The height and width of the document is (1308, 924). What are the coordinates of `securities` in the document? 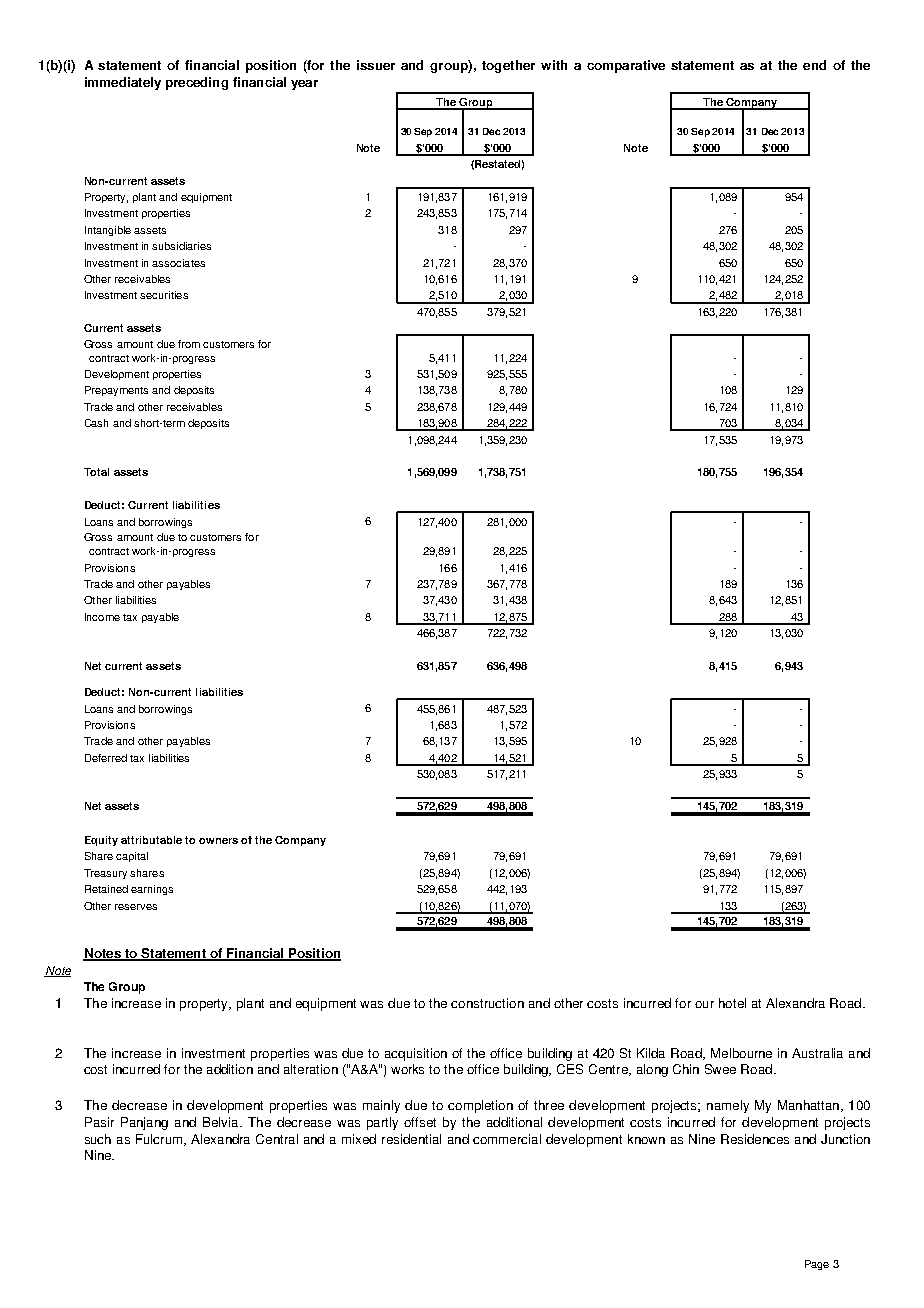 It's located at (164, 295).
